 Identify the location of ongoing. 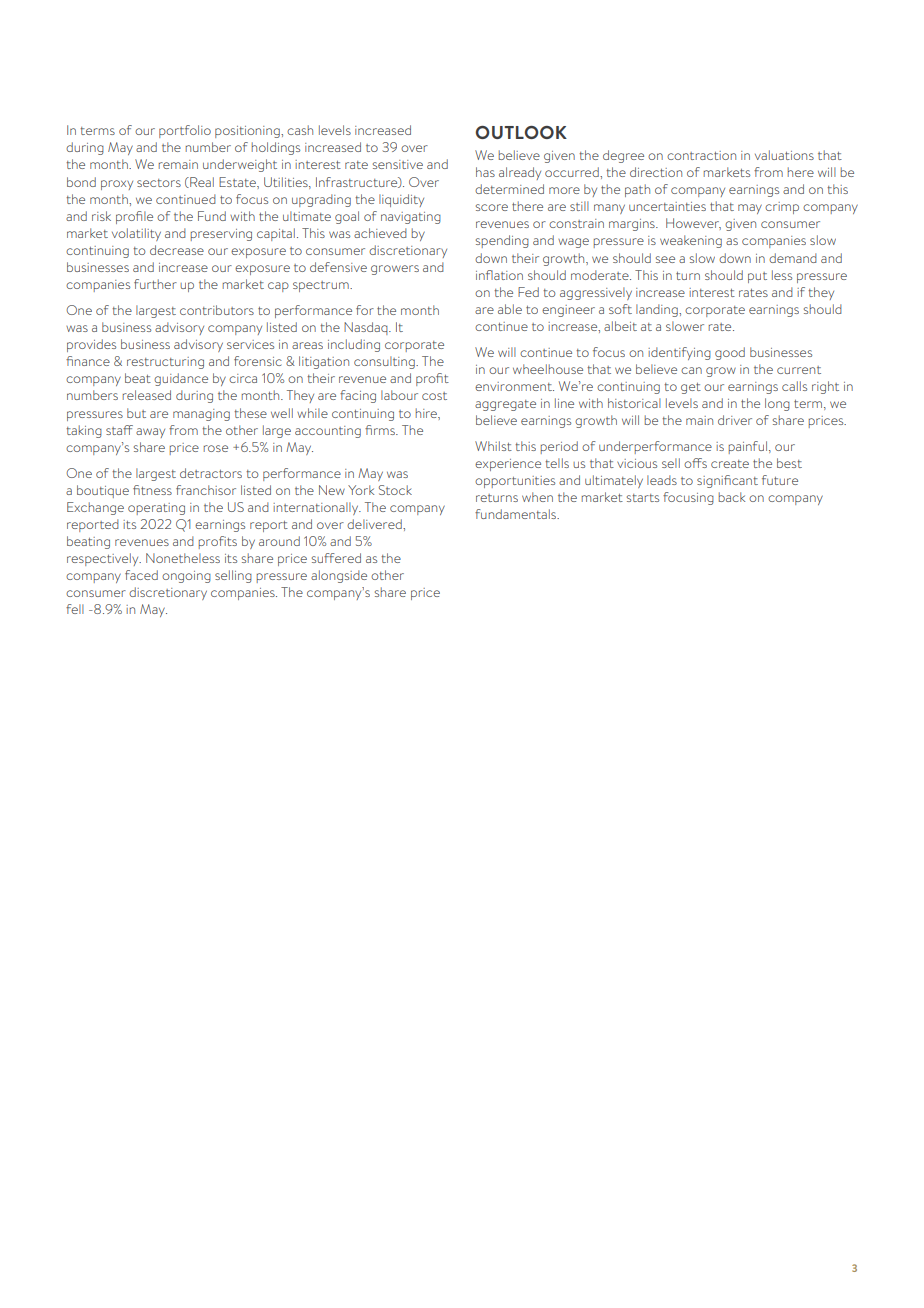
(186, 577).
